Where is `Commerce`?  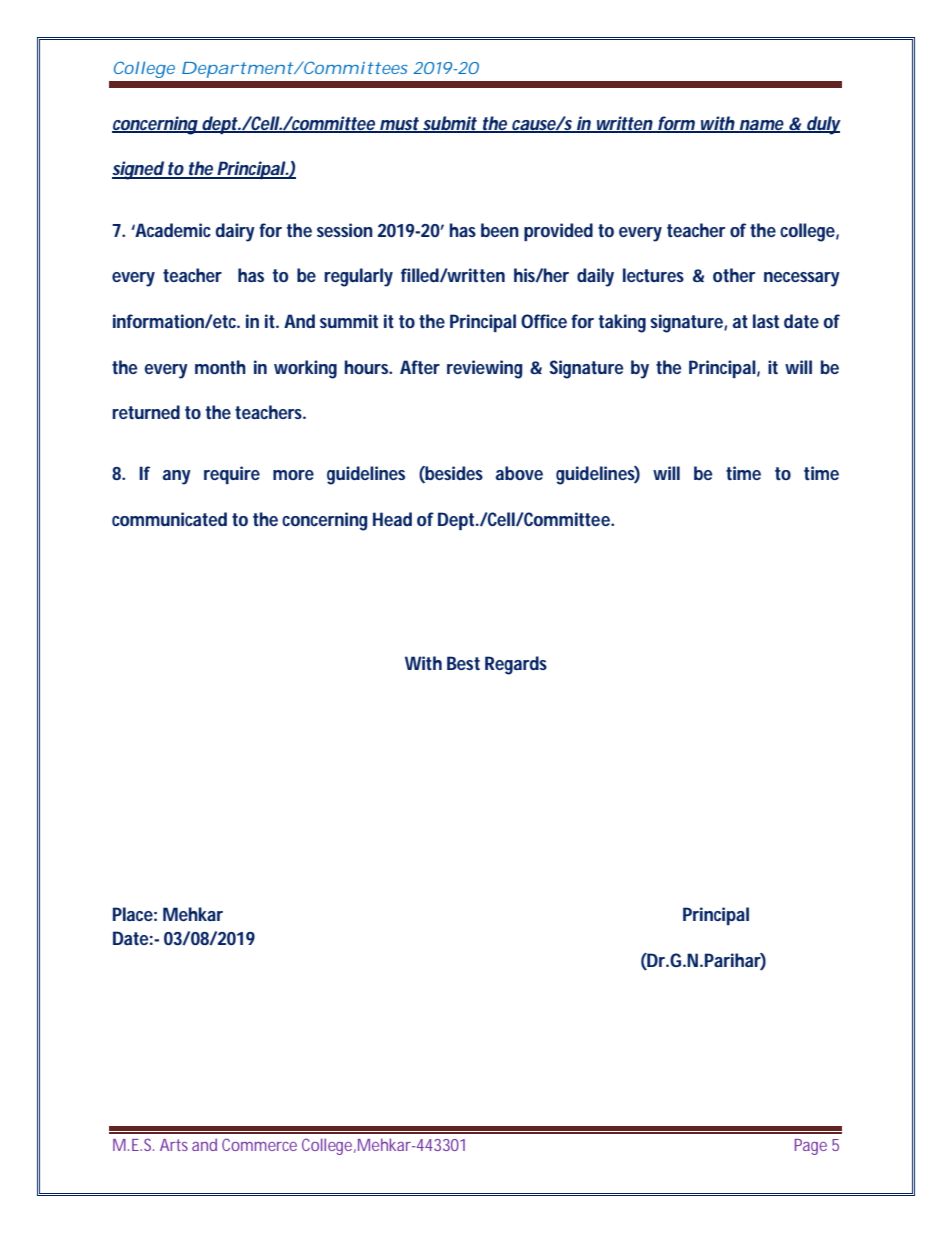 Commerce is located at coordinates (259, 1144).
